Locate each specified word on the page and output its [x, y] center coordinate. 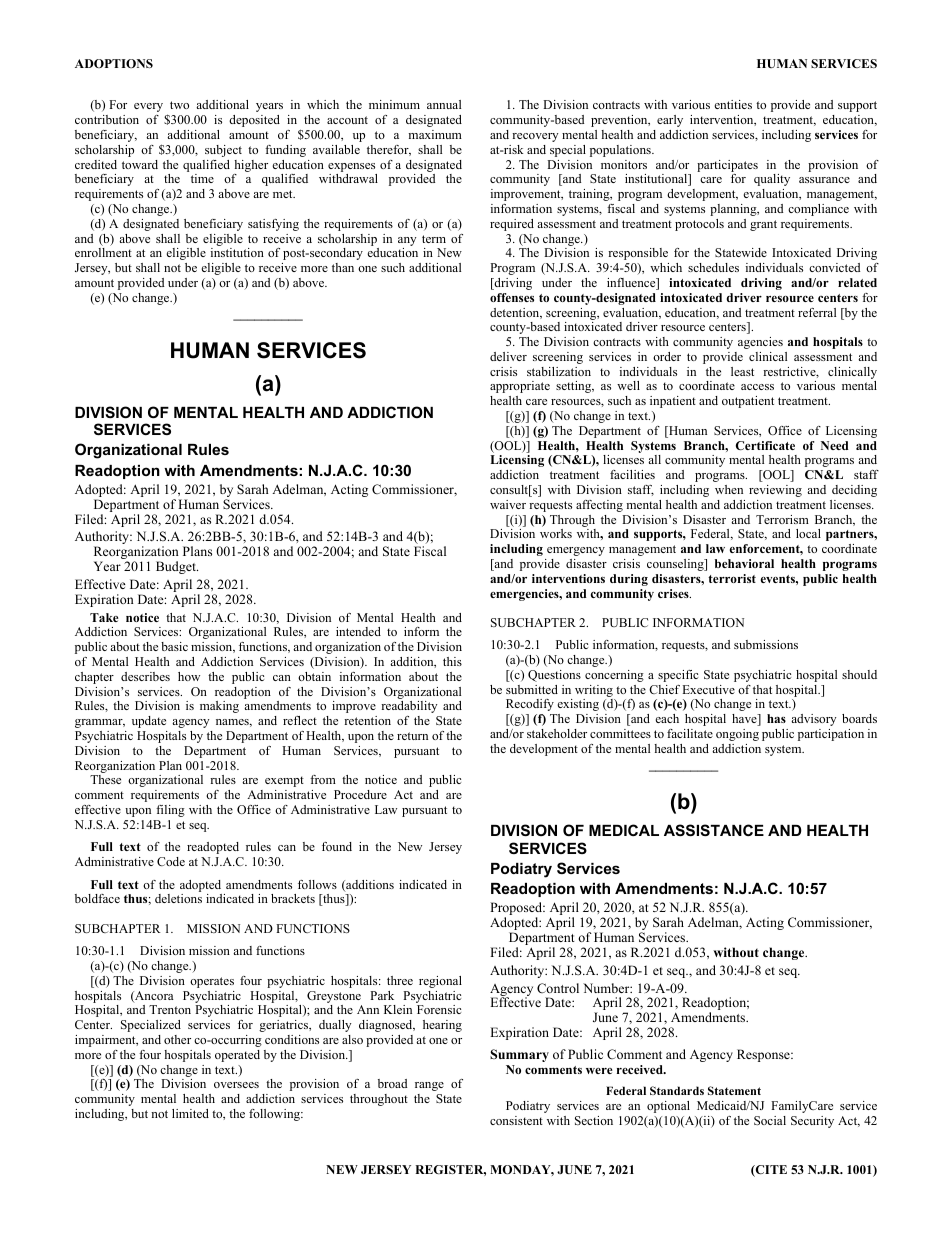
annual [444, 104]
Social [770, 1120]
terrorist [732, 578]
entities [733, 104]
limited [190, 1113]
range [429, 1086]
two [179, 105]
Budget [177, 567]
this [452, 661]
